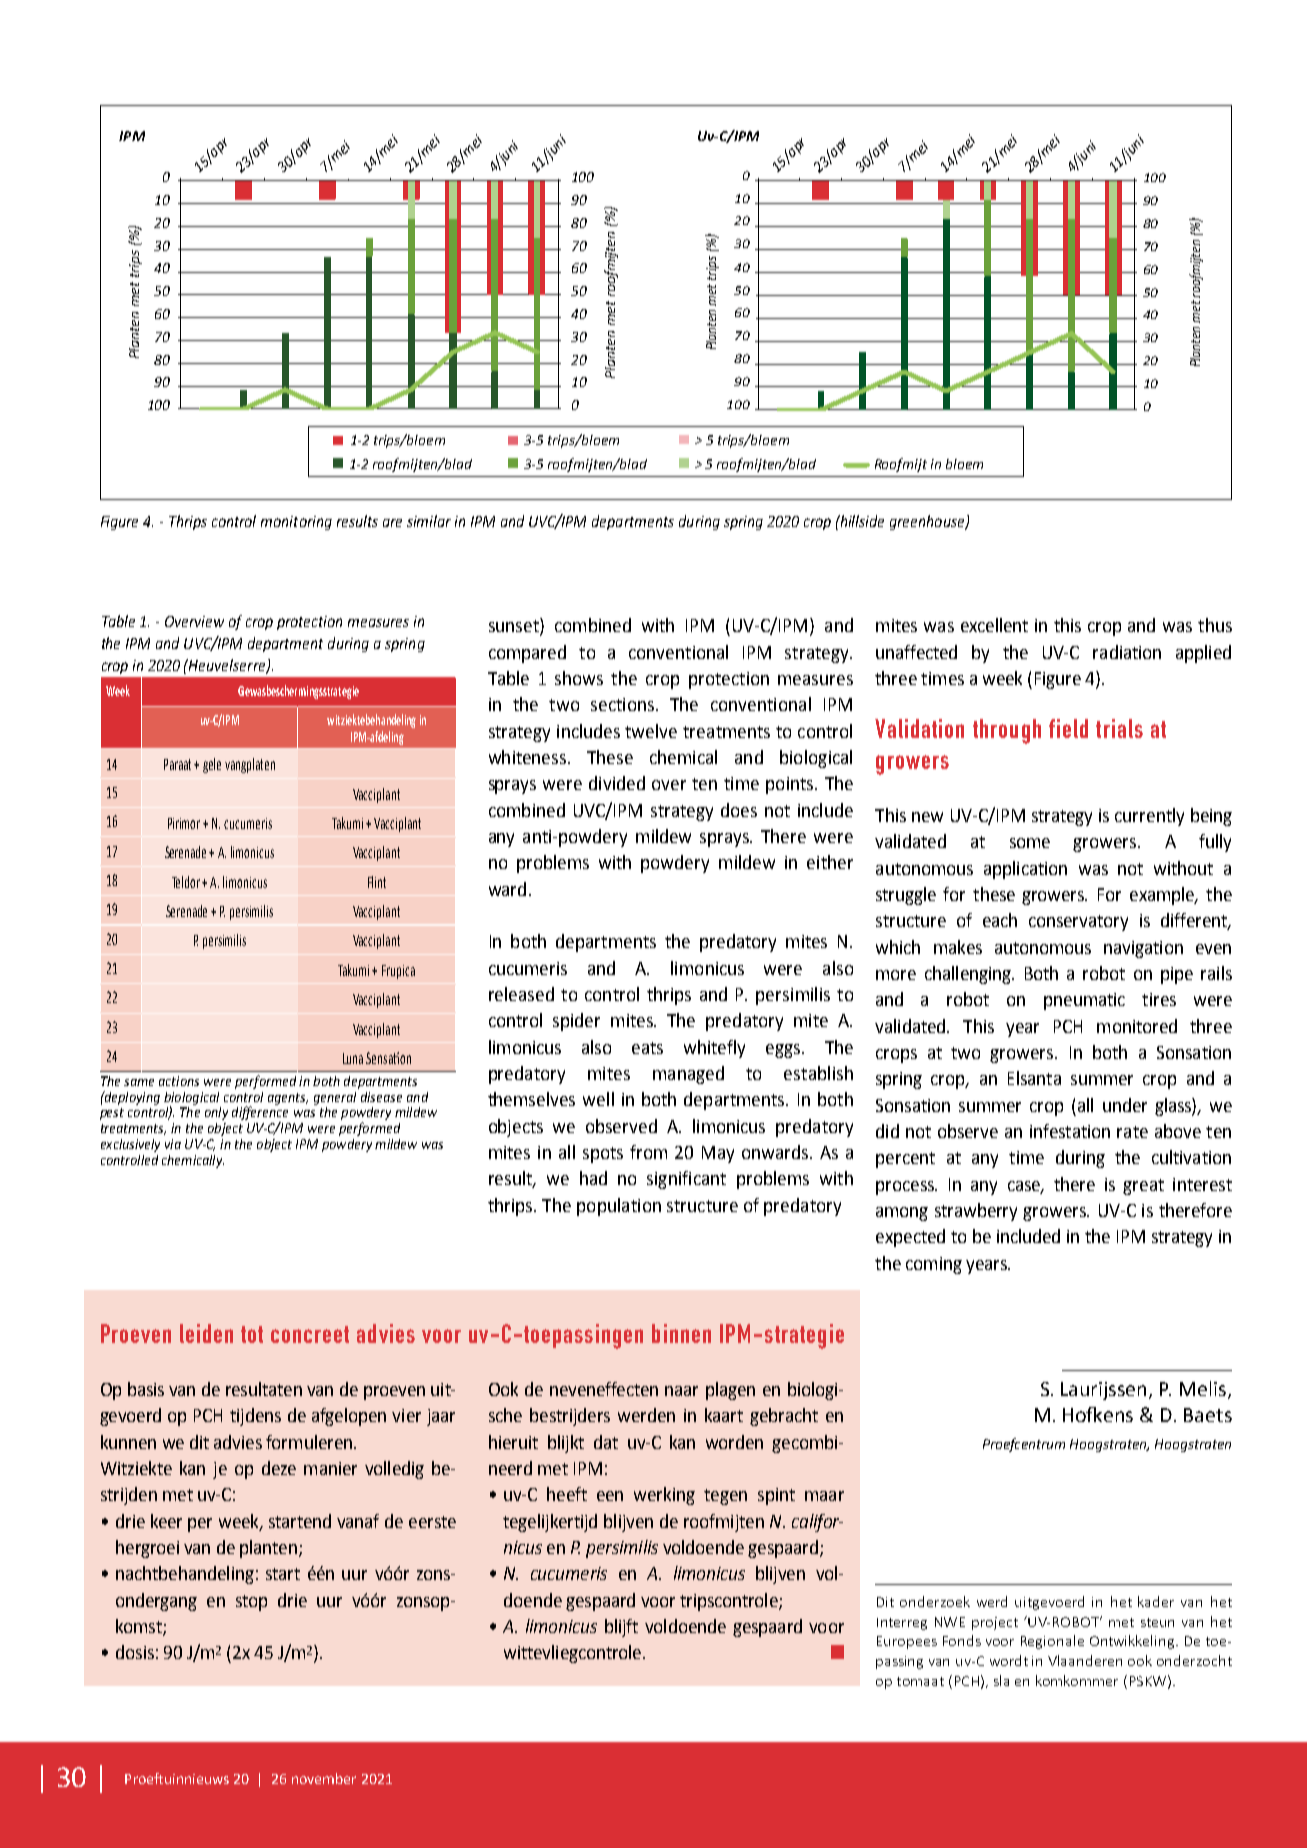 The image size is (1307, 1848). I want to click on monitoring, so click(296, 523).
